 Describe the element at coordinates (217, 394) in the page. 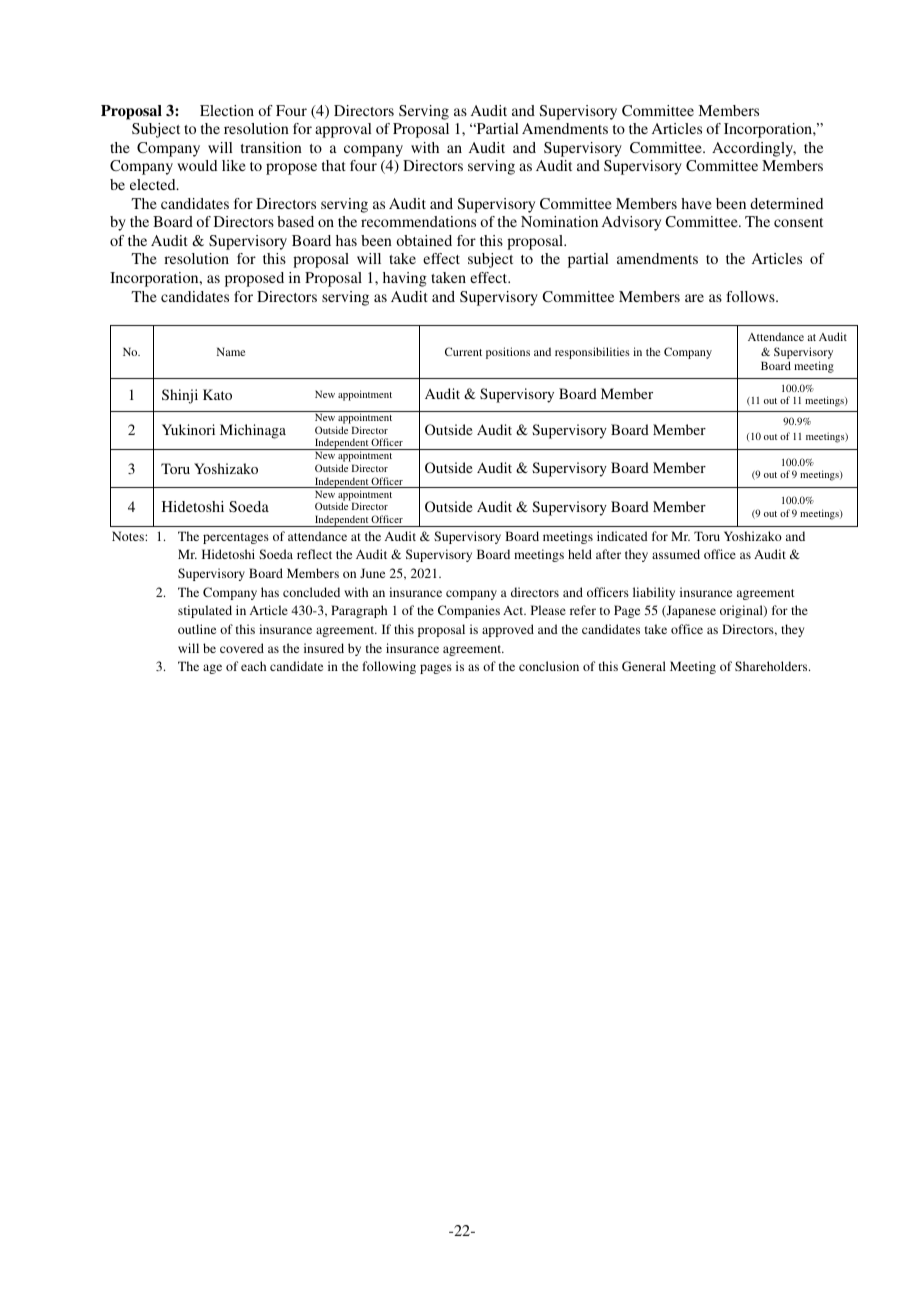

I see `Kato` at that location.
